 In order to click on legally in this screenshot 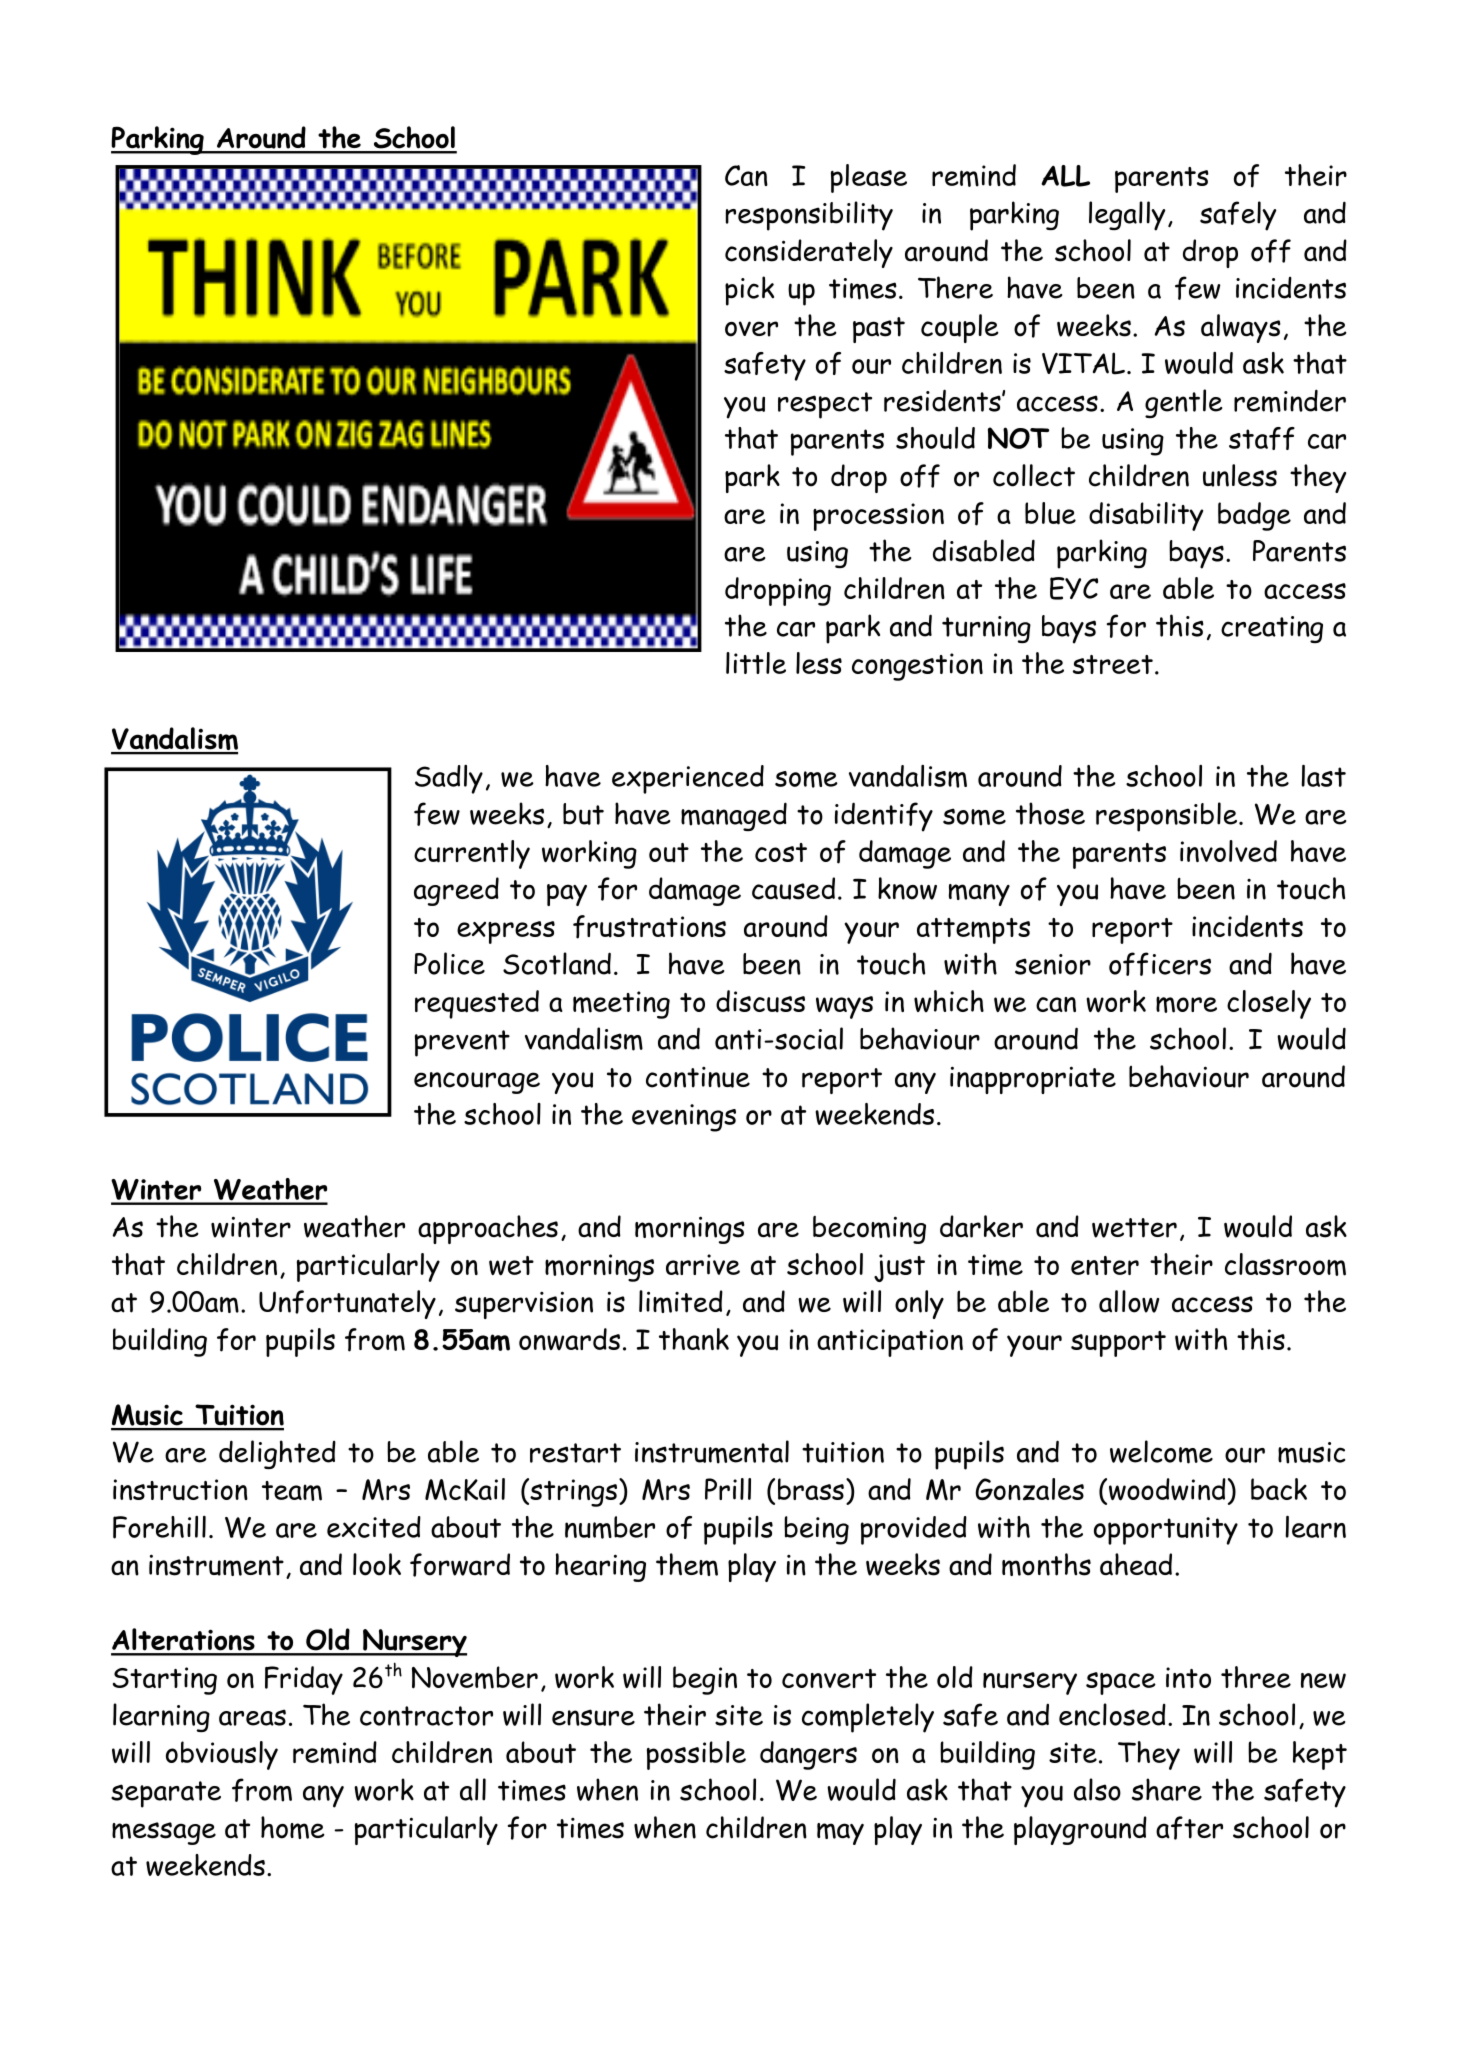, I will do `click(1127, 216)`.
